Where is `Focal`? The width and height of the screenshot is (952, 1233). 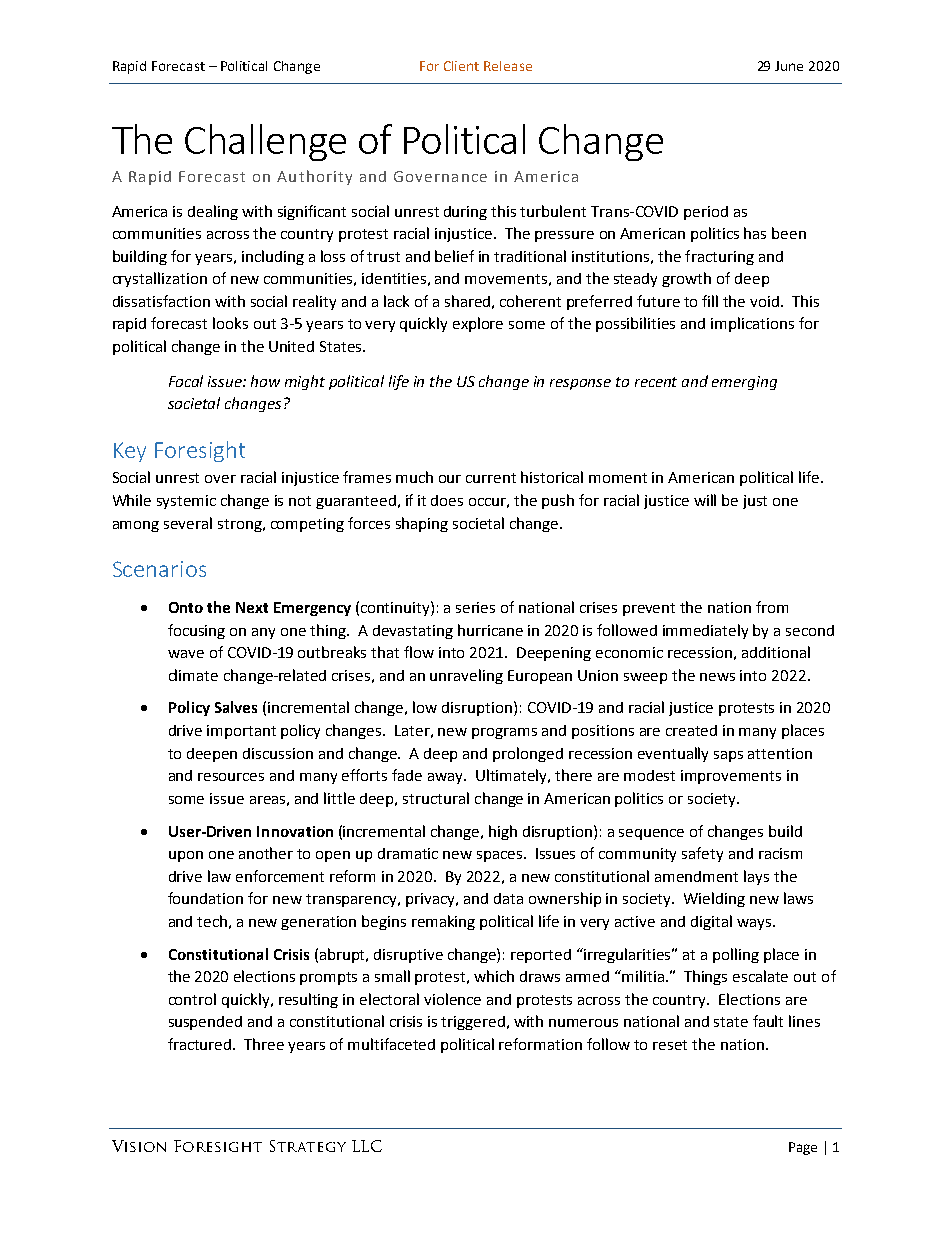
Focal is located at coordinates (186, 381).
